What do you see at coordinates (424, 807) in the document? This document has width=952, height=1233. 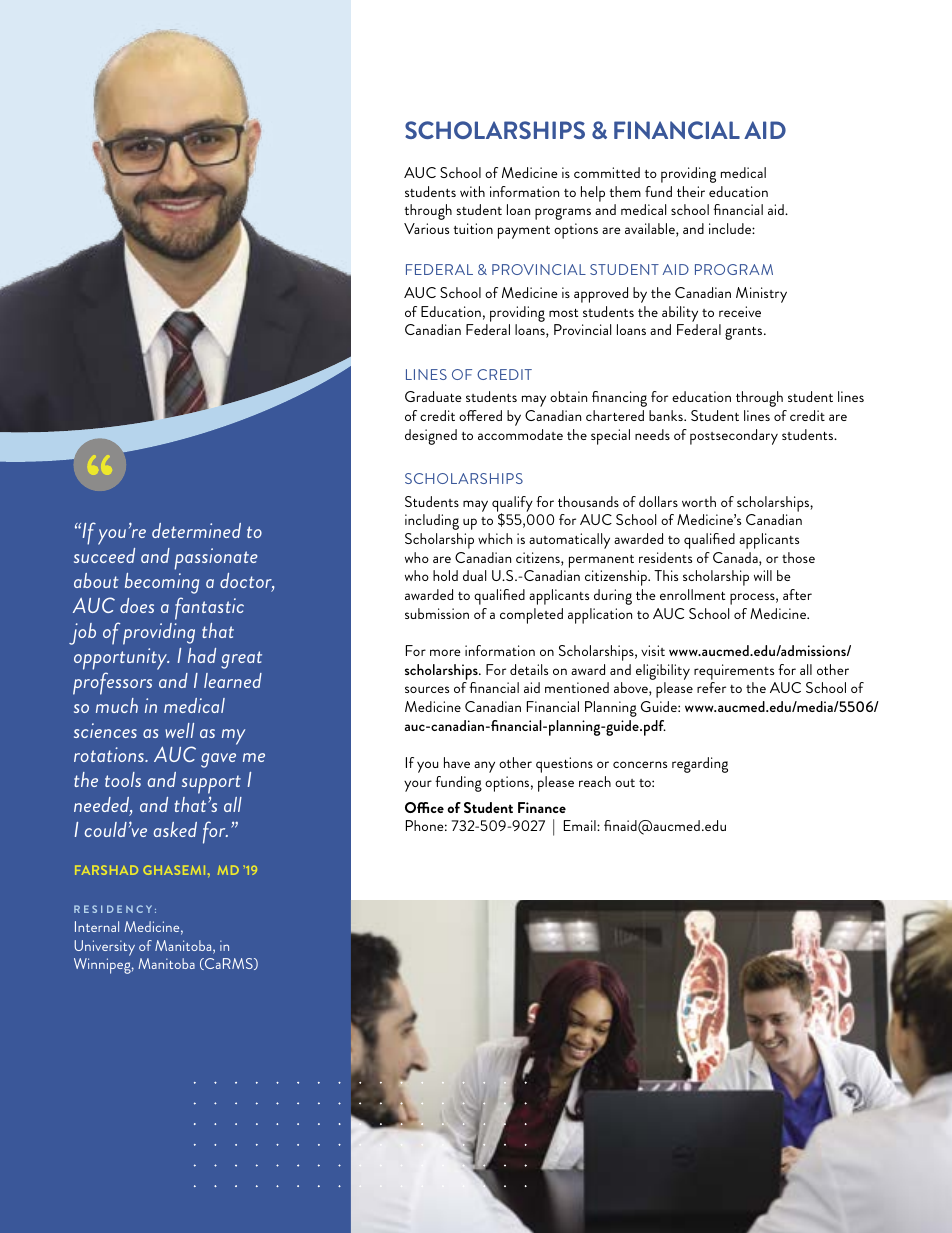 I see `Office` at bounding box center [424, 807].
